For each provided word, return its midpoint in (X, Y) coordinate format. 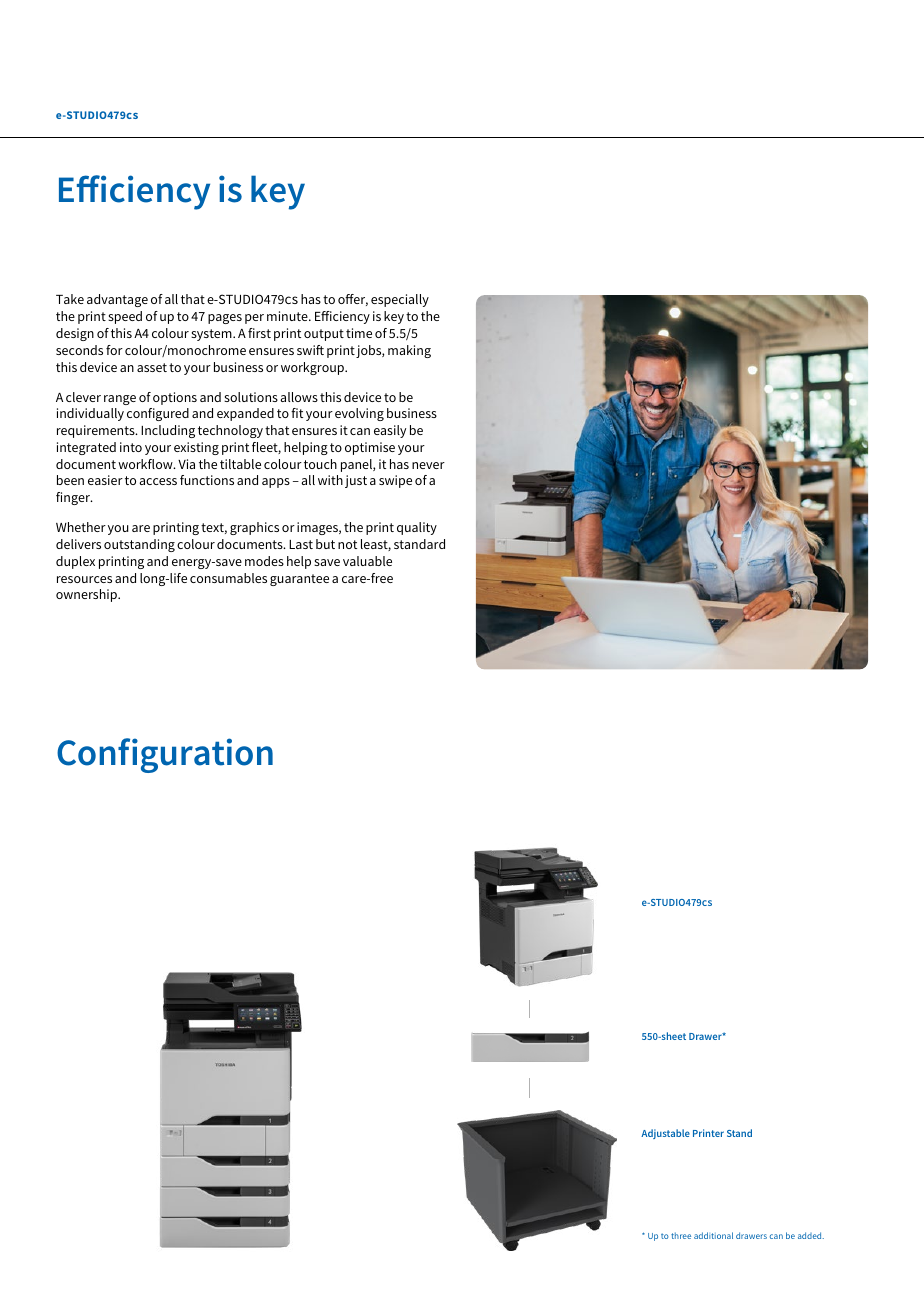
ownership (87, 595)
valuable (367, 561)
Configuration (165, 755)
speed (125, 317)
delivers (78, 544)
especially (400, 300)
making (409, 351)
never (428, 465)
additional (713, 1235)
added (811, 1235)
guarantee (299, 580)
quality (417, 528)
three (681, 1235)
